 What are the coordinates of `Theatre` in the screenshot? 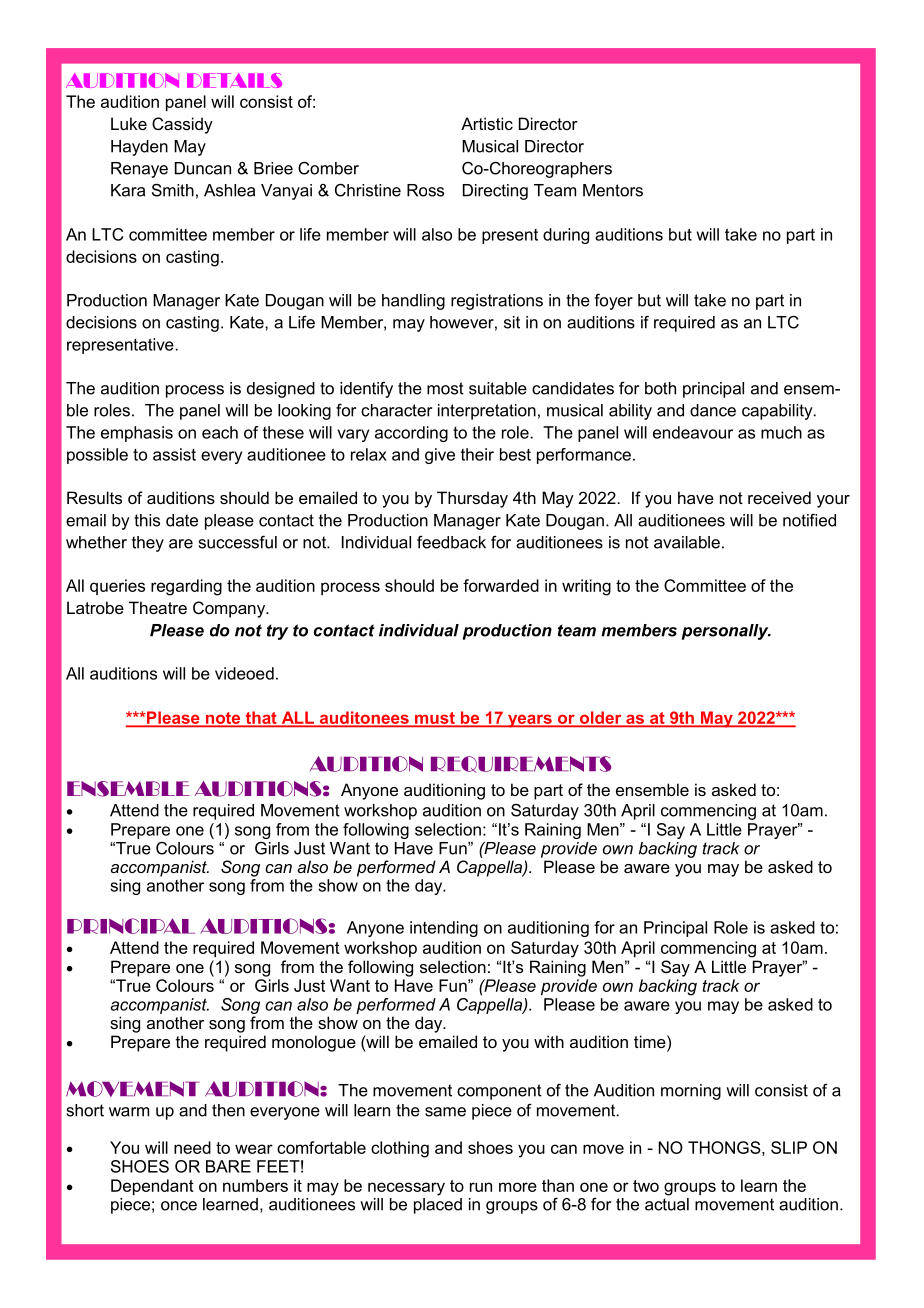 It's located at (158, 607).
